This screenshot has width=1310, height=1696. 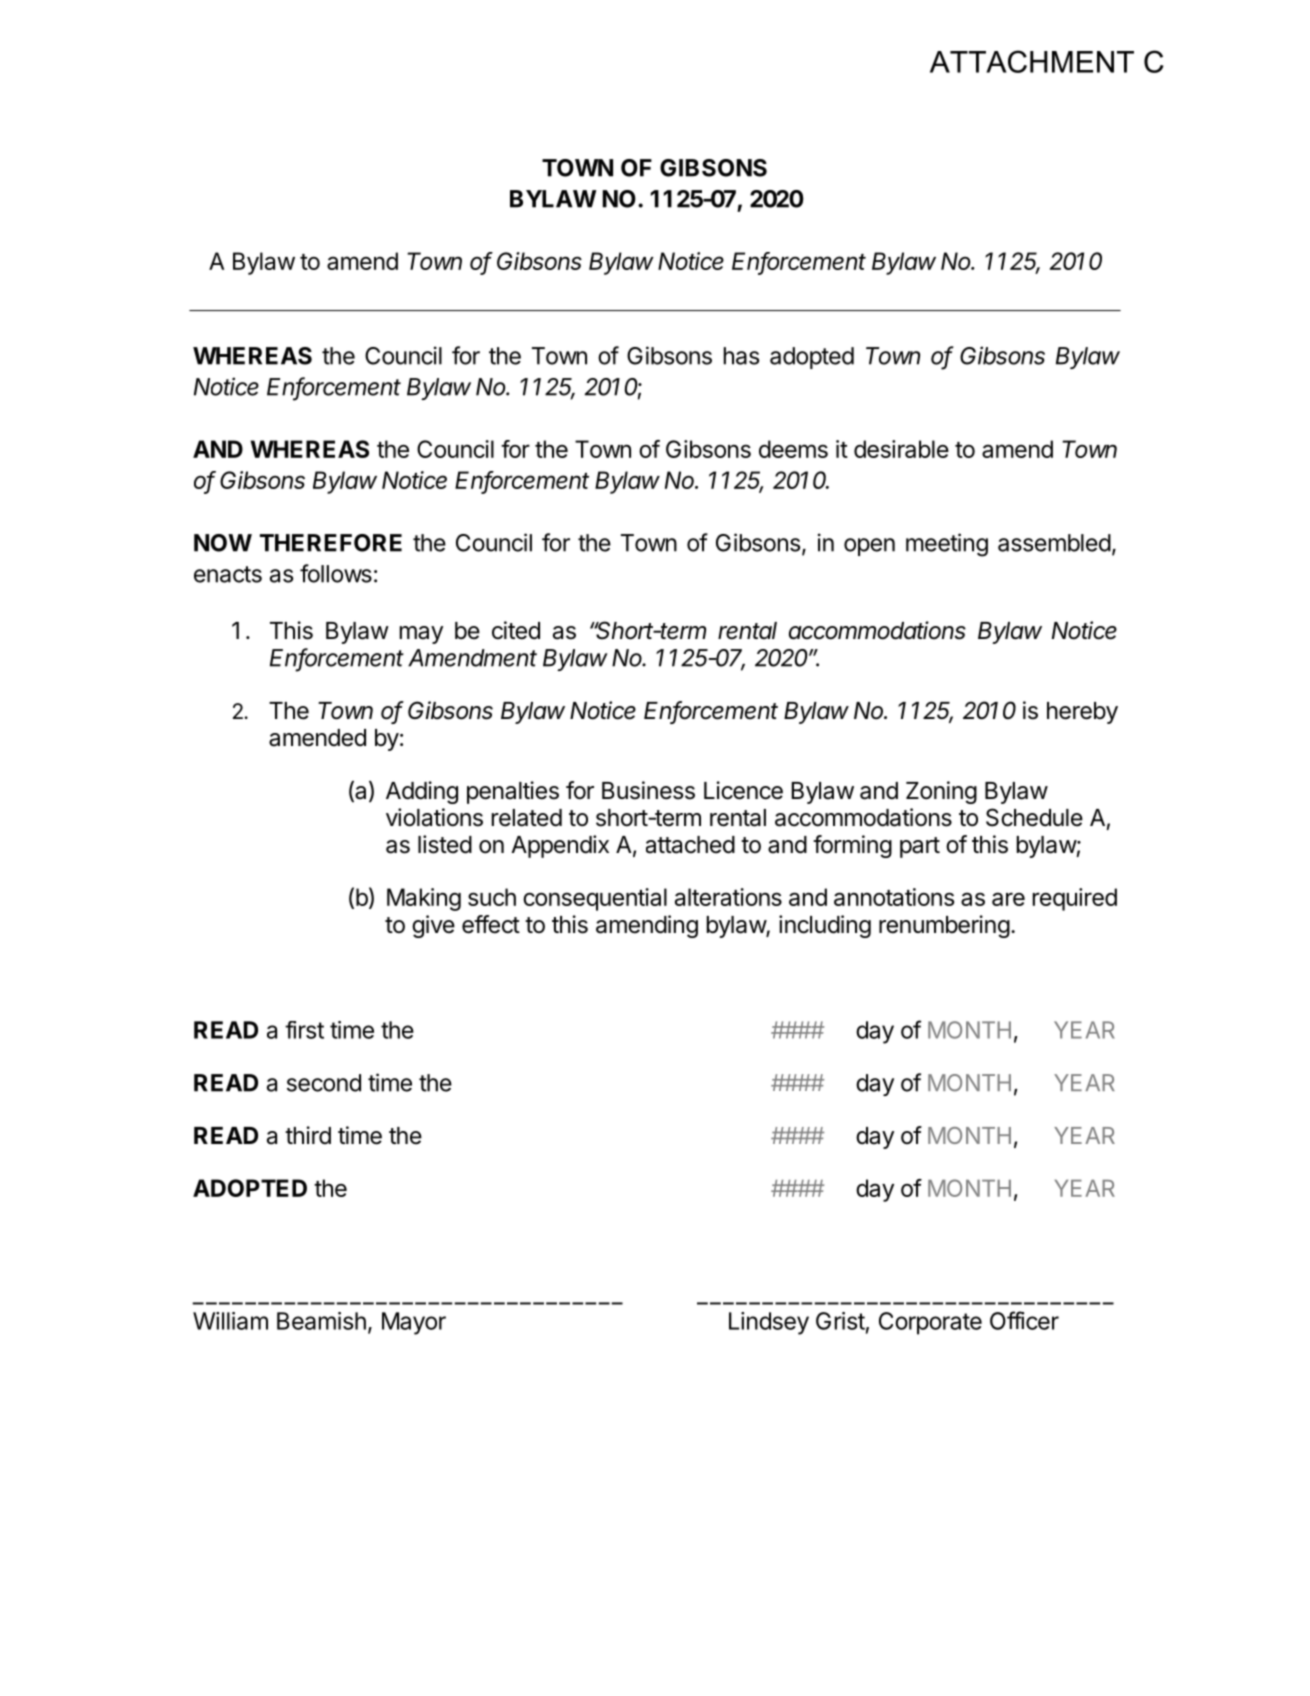 What do you see at coordinates (1008, 899) in the screenshot?
I see `are` at bounding box center [1008, 899].
